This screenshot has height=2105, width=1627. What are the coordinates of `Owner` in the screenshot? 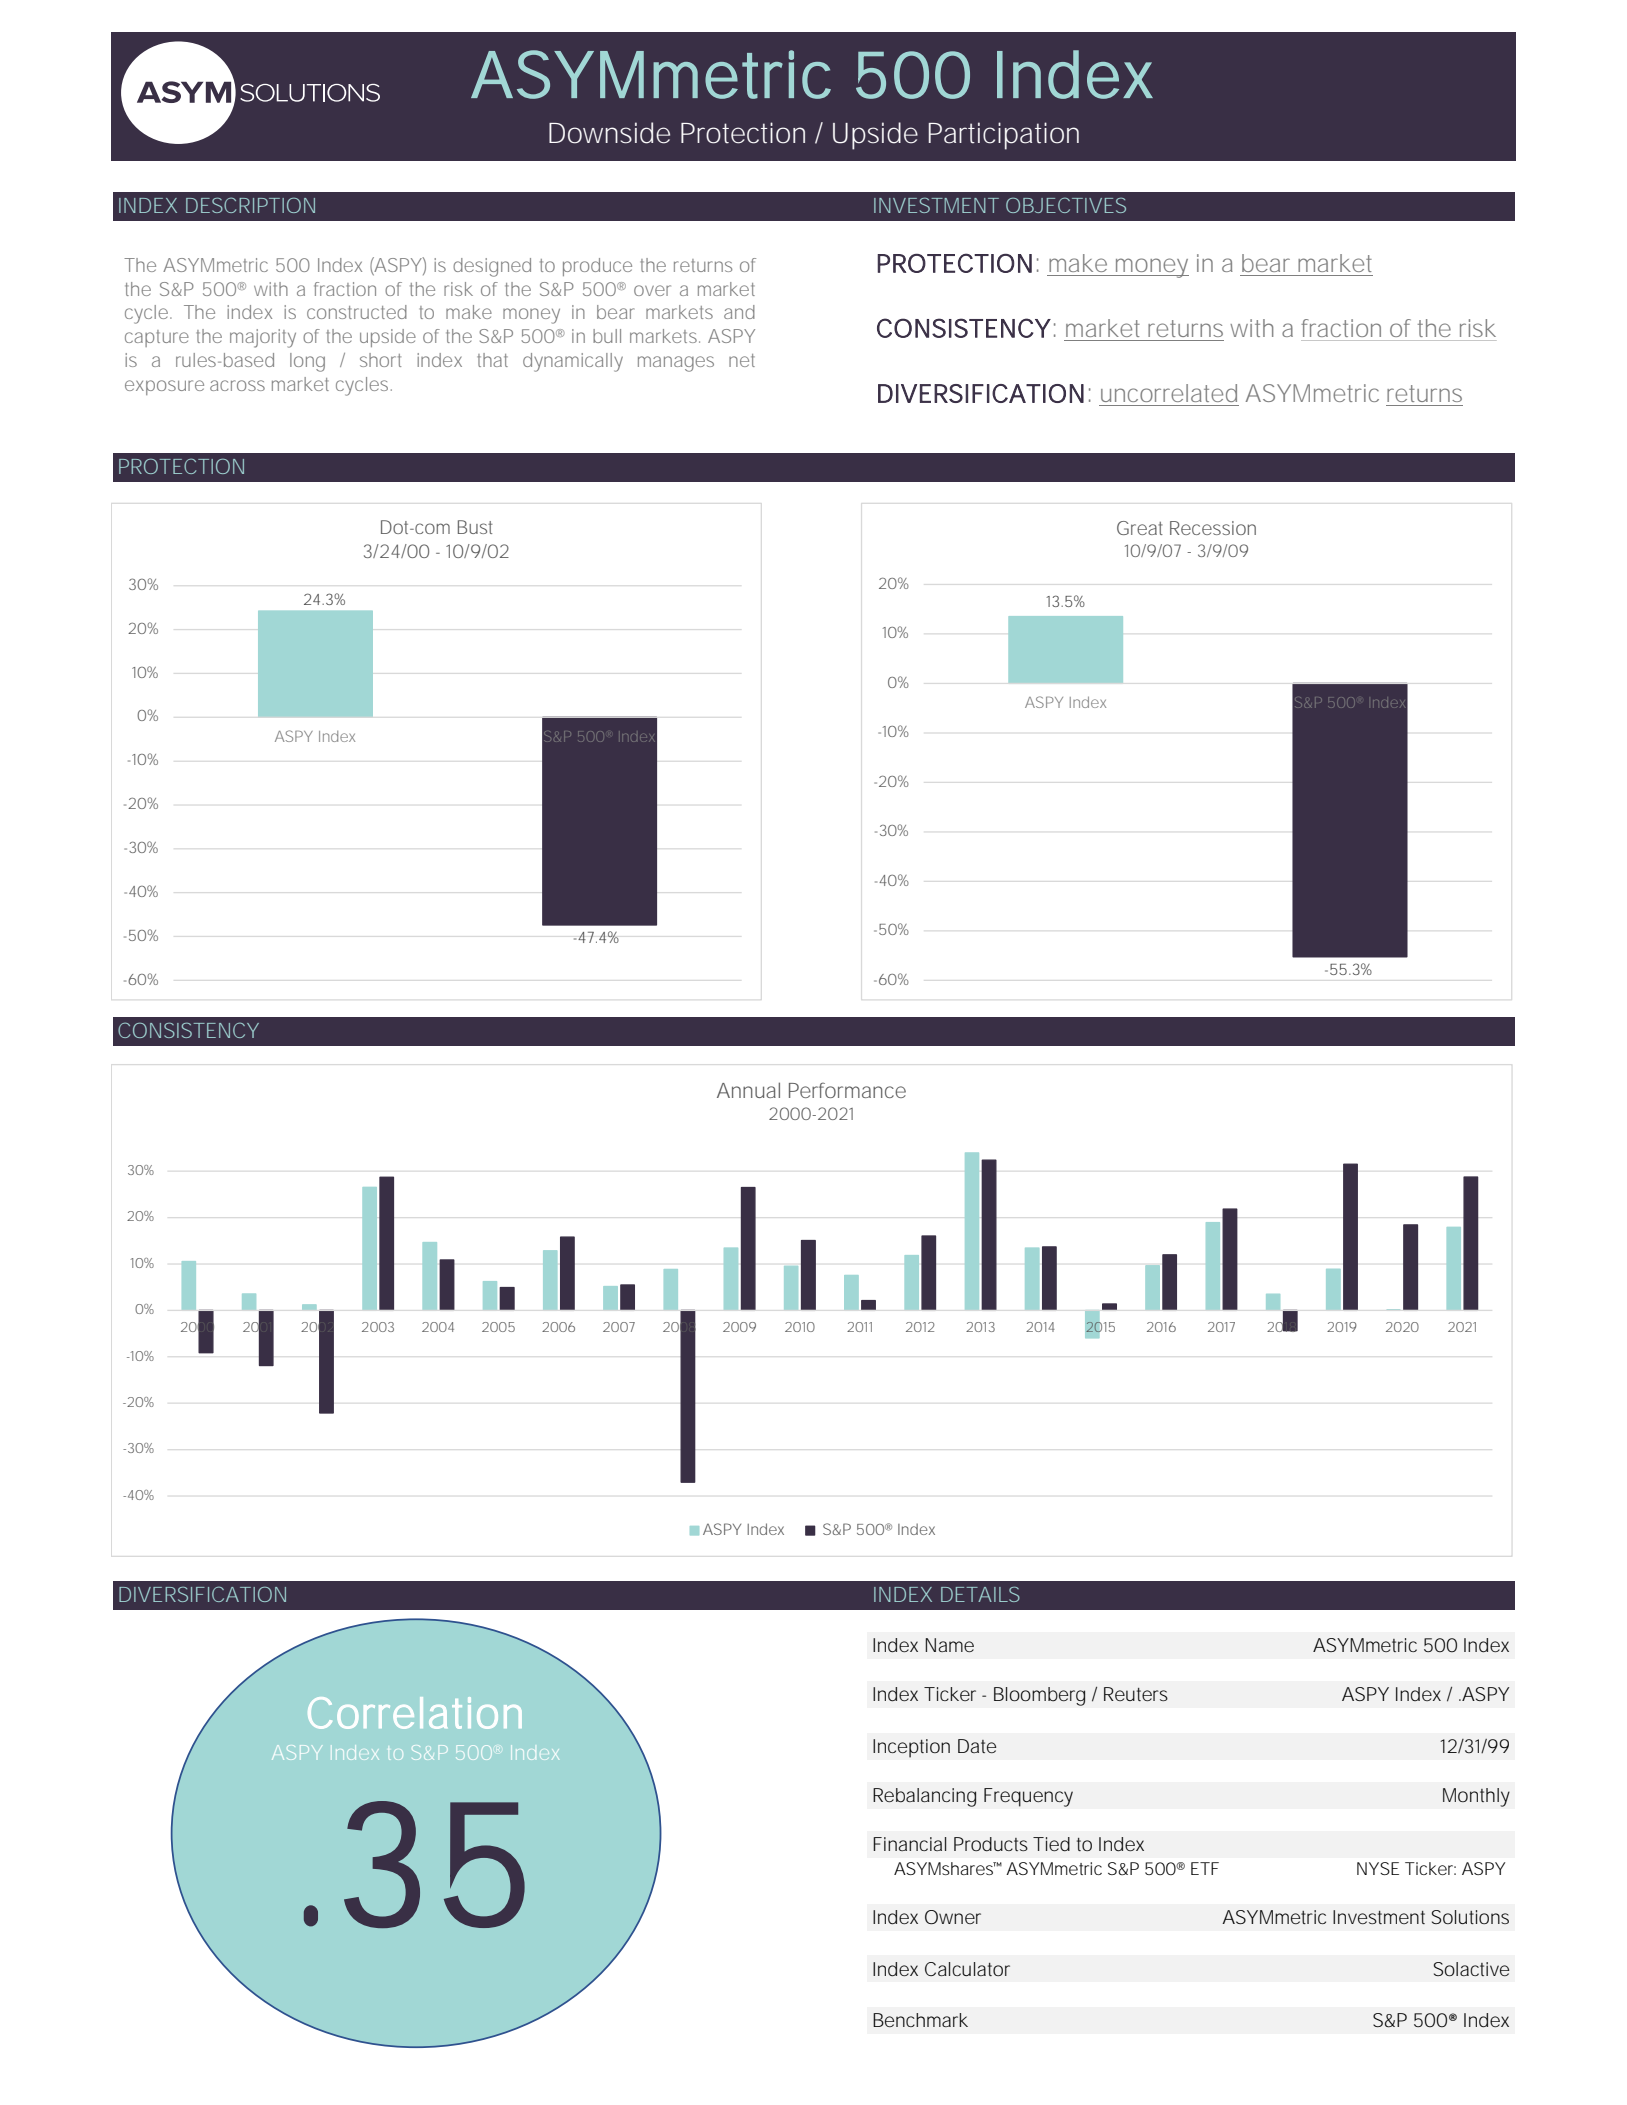 It's located at (953, 1917).
